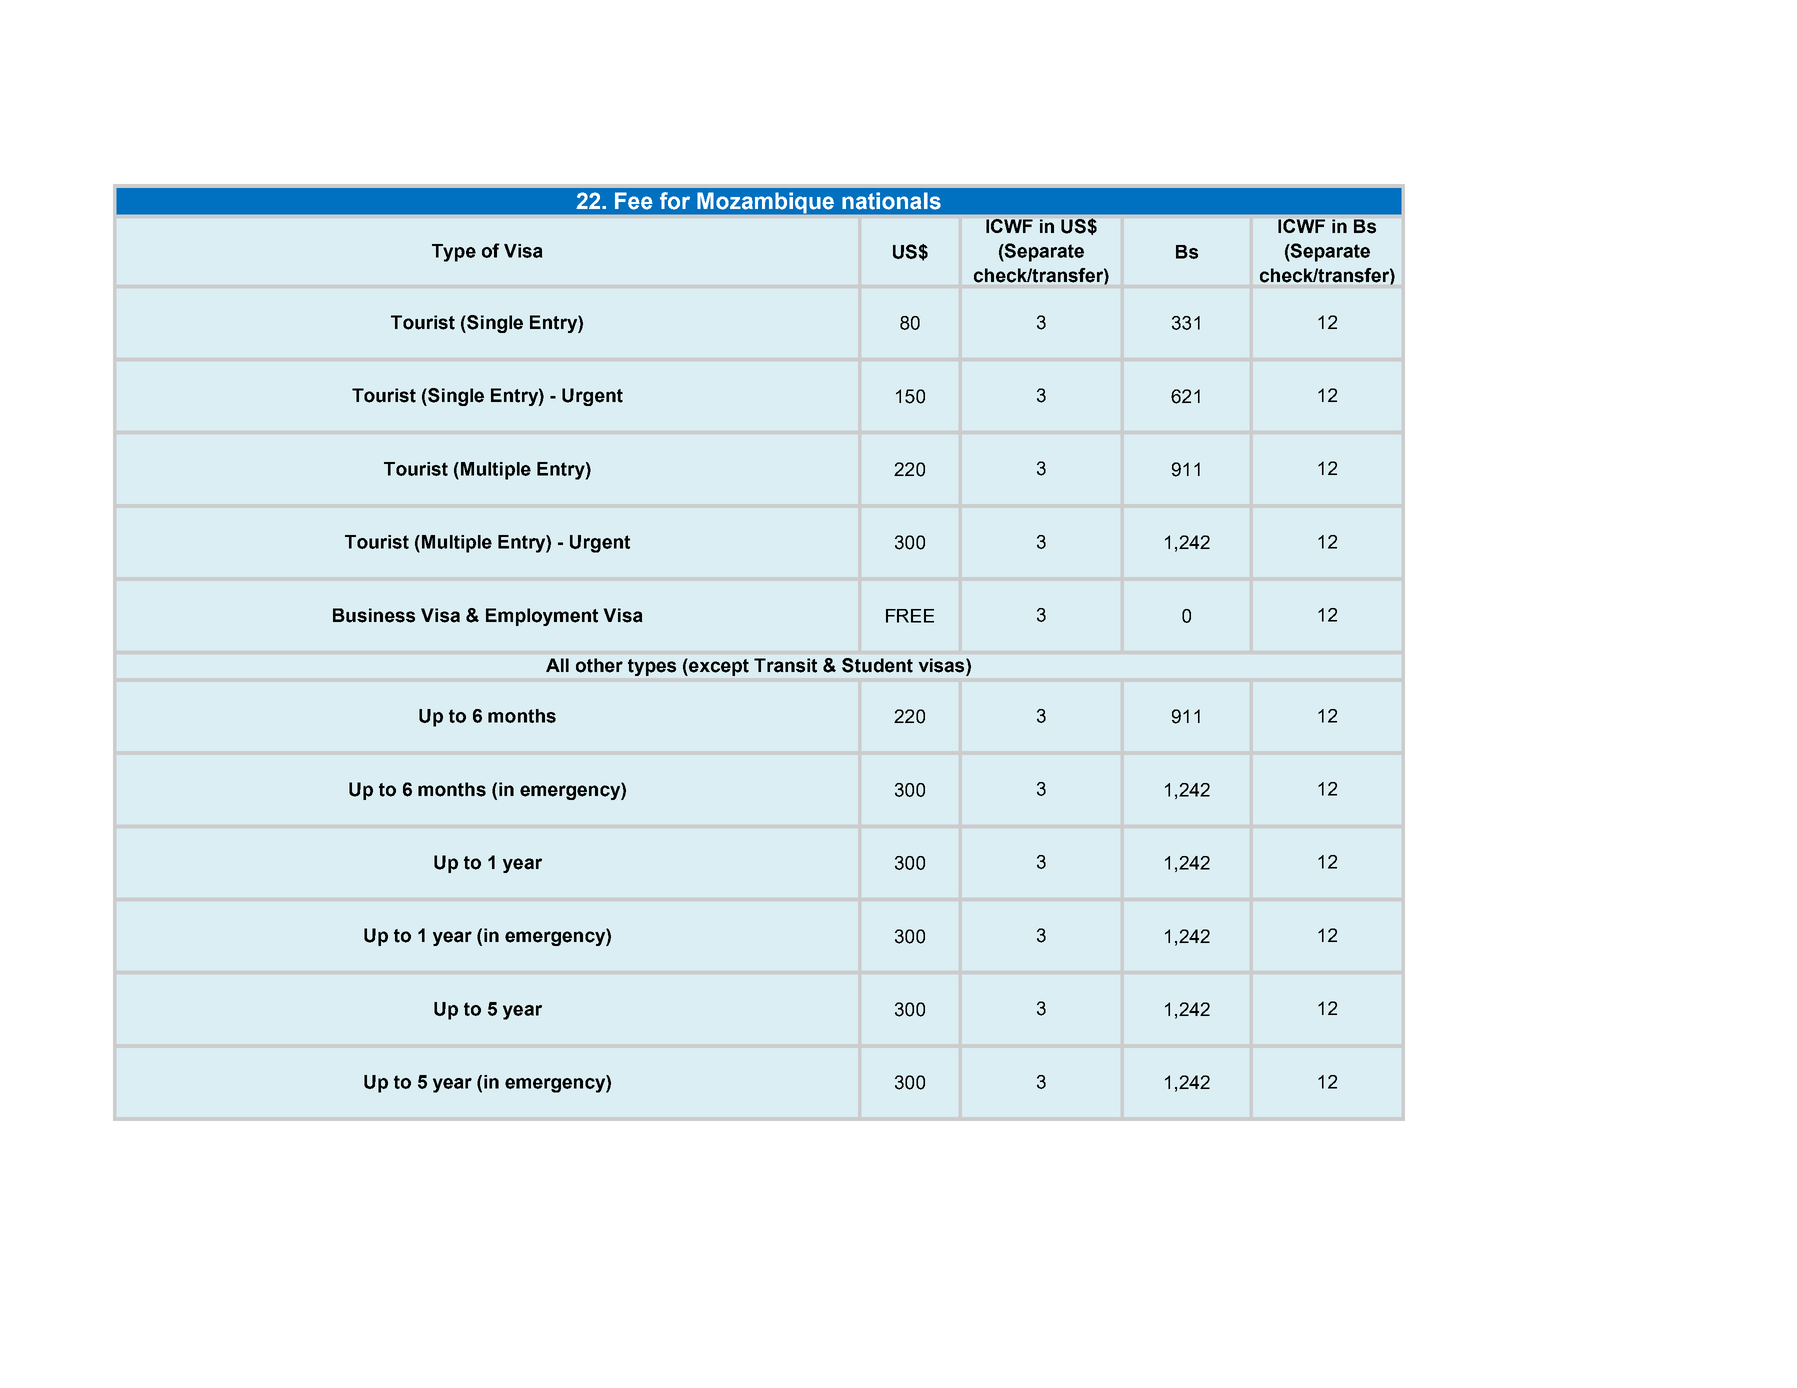 This screenshot has width=1797, height=1388. What do you see at coordinates (910, 616) in the screenshot?
I see `FREE` at bounding box center [910, 616].
